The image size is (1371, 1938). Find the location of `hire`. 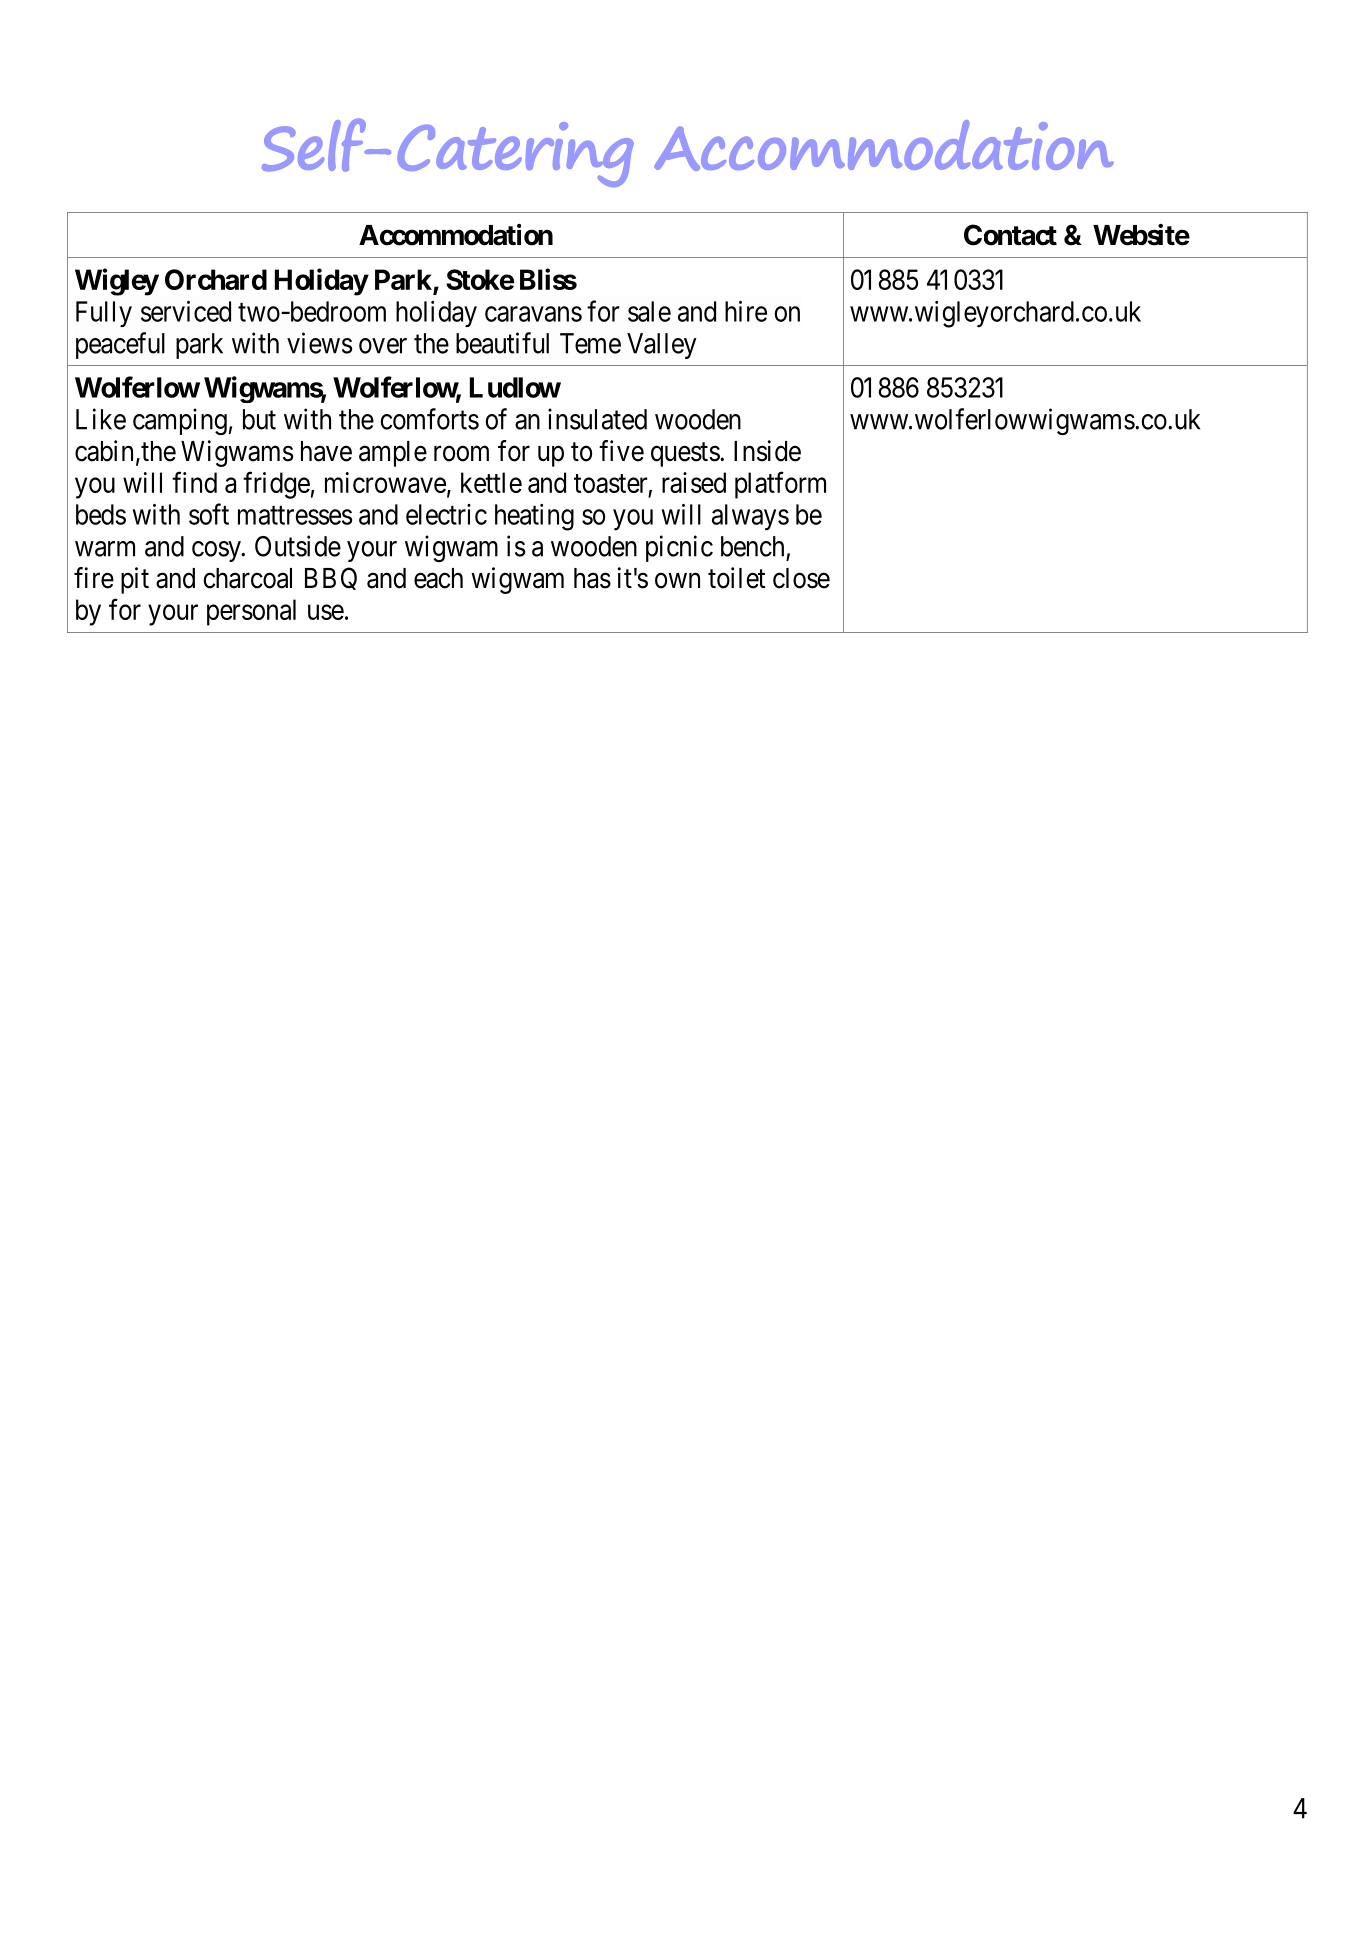

hire is located at coordinates (746, 311).
